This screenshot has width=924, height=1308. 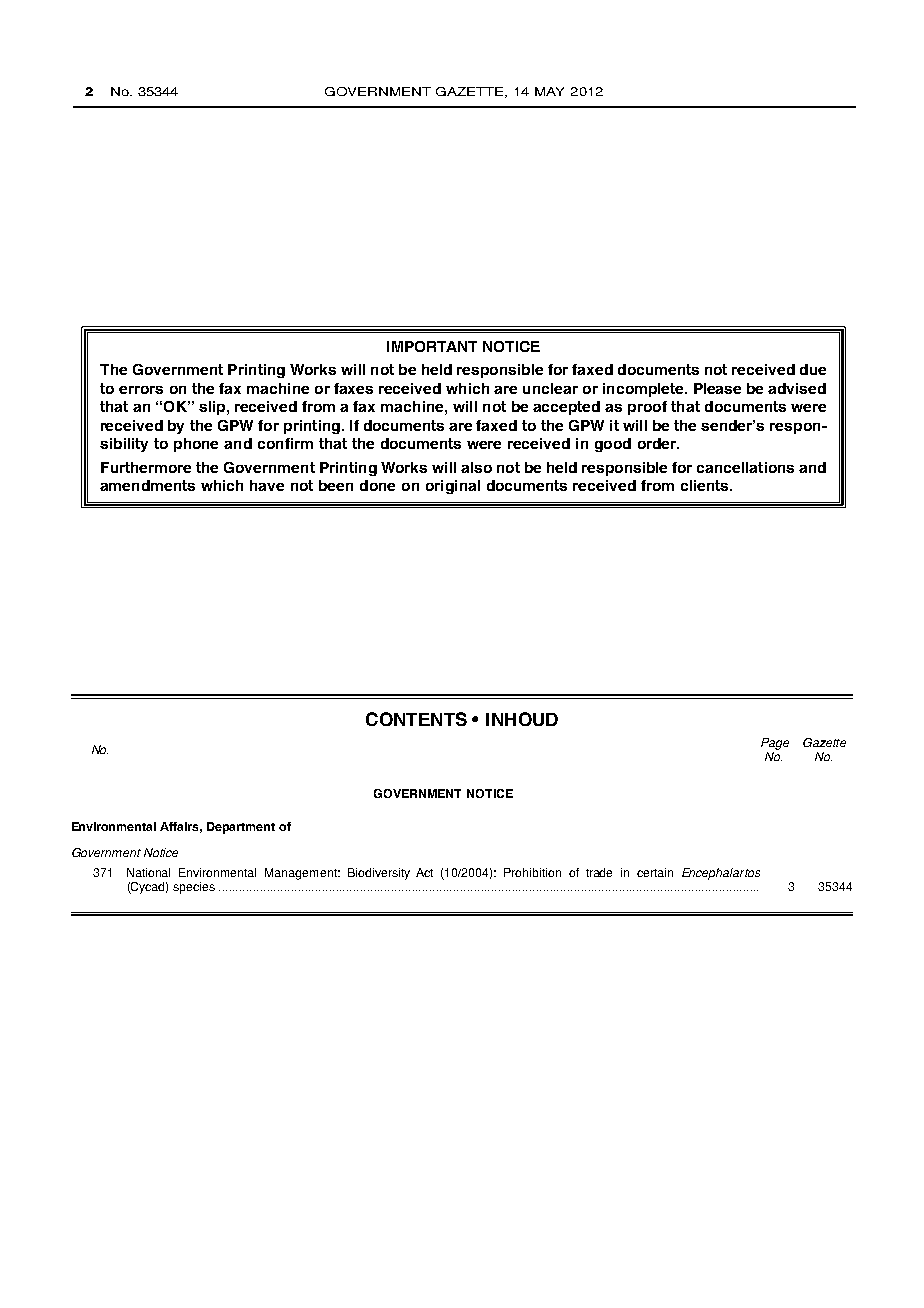 What do you see at coordinates (194, 888) in the screenshot?
I see `species` at bounding box center [194, 888].
